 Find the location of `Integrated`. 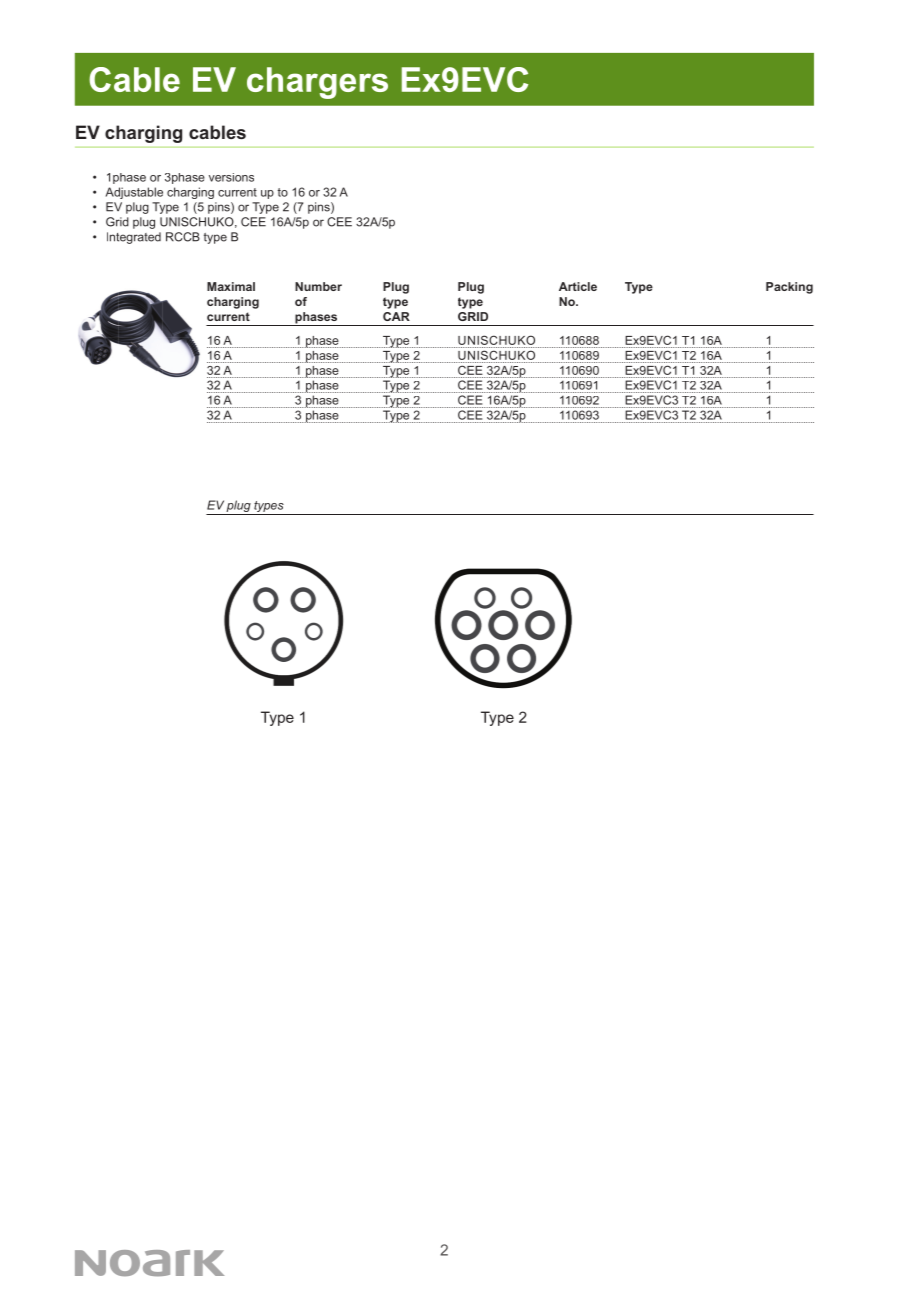

Integrated is located at coordinates (134, 238).
